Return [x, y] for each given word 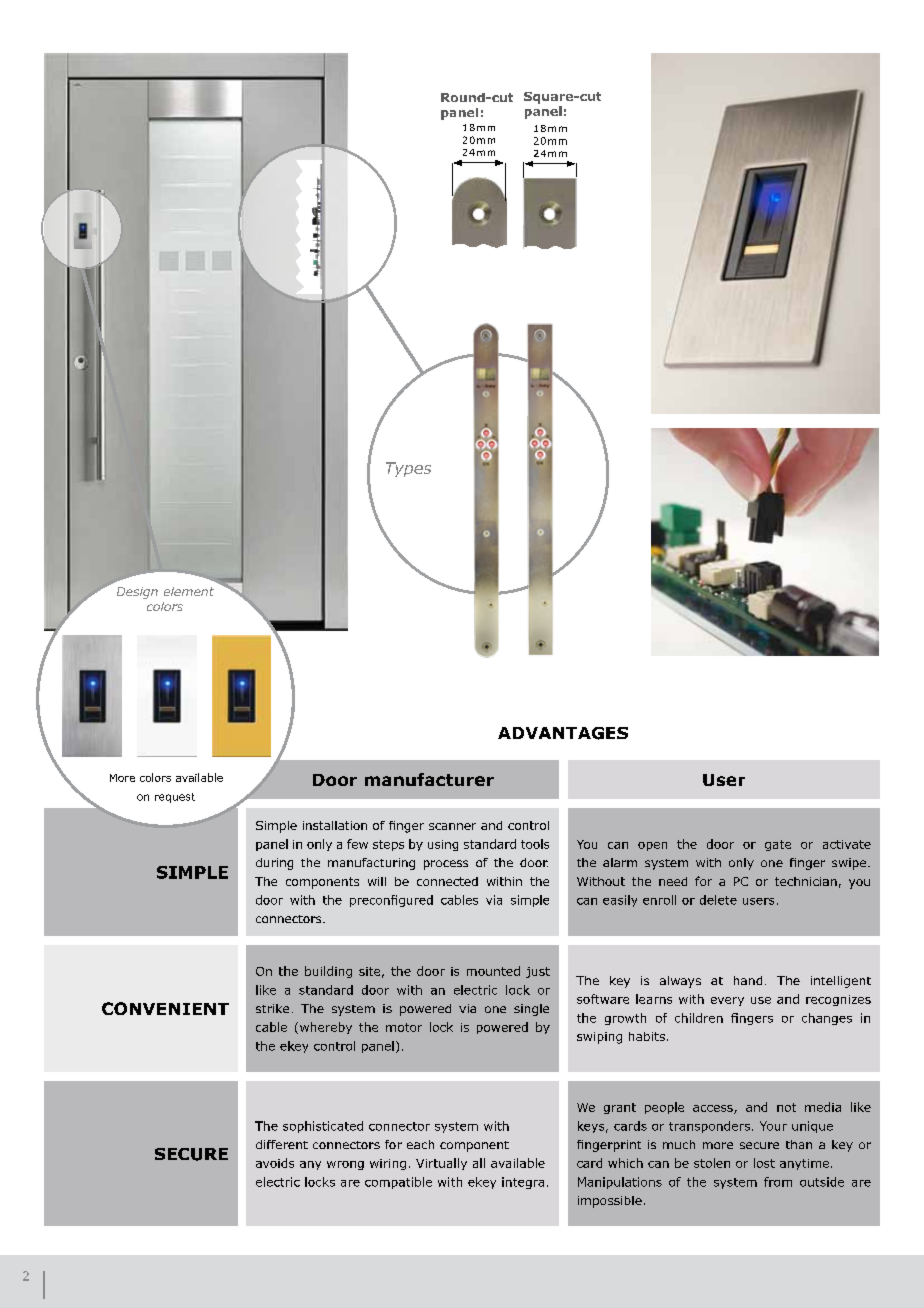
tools [535, 844]
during [274, 864]
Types [408, 469]
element [189, 591]
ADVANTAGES [563, 733]
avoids [275, 1163]
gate [778, 845]
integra [523, 1183]
